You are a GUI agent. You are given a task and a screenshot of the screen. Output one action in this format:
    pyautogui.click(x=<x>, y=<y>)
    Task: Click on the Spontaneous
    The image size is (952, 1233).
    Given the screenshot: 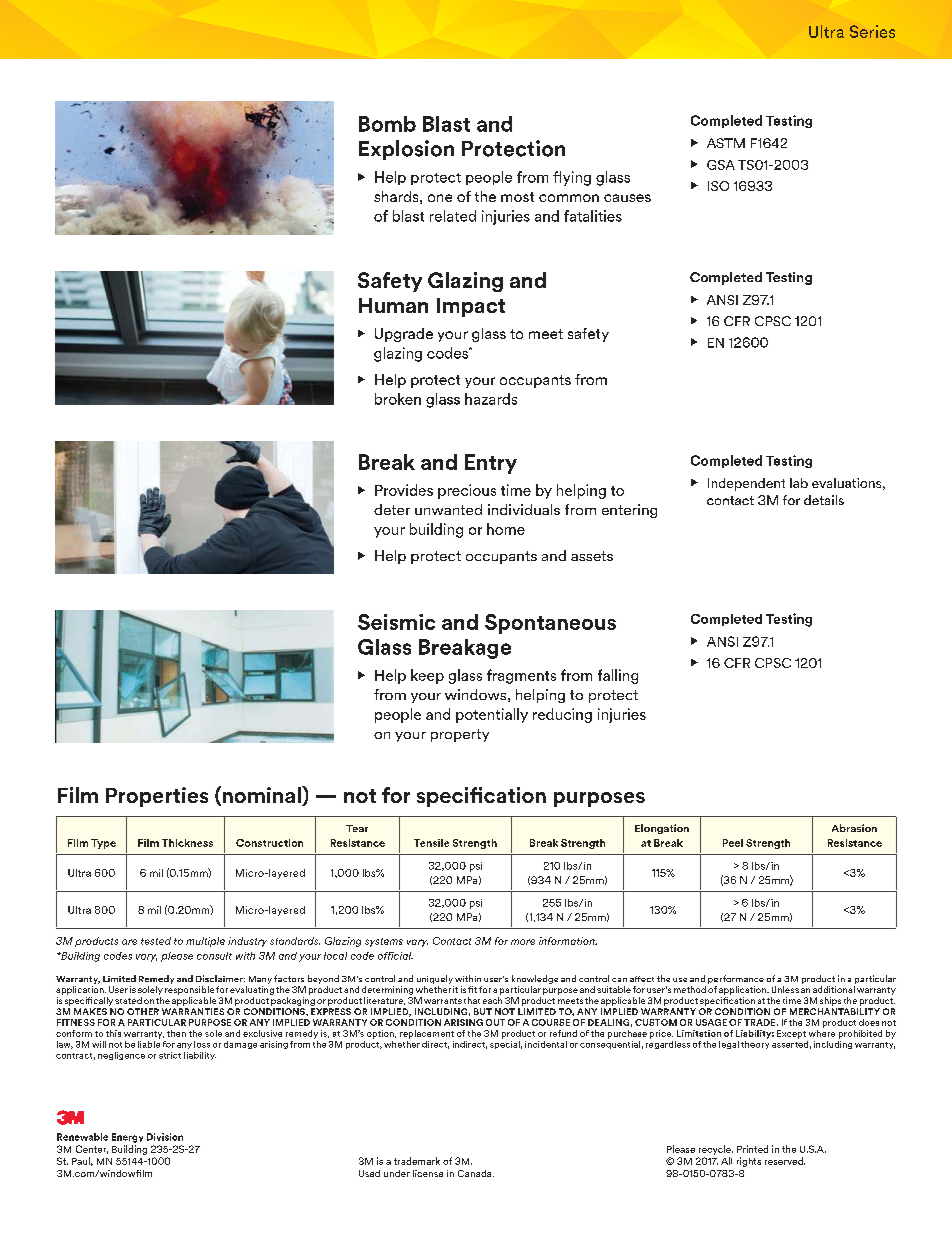 What is the action you would take?
    pyautogui.click(x=550, y=624)
